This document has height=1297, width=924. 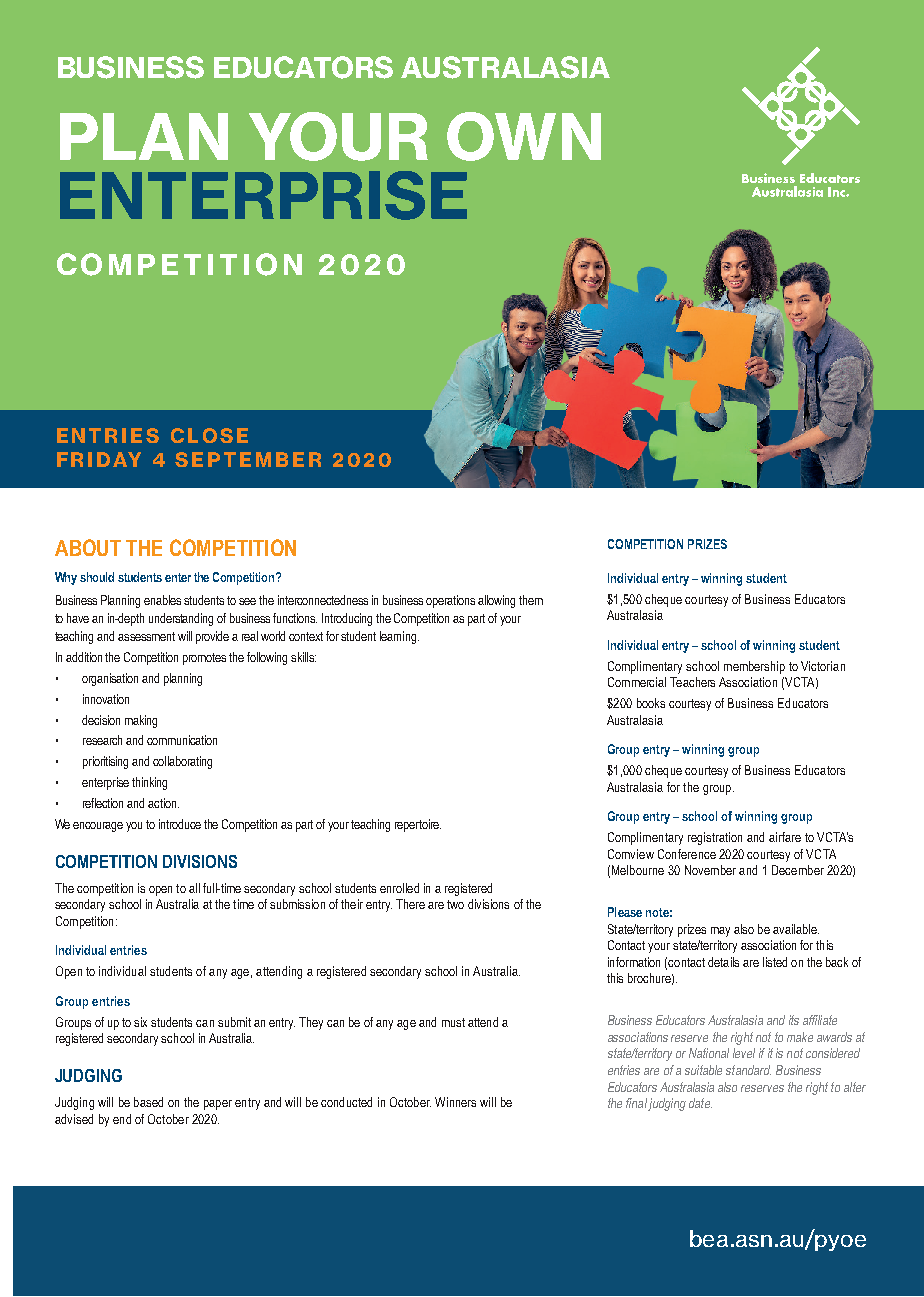 I want to click on two, so click(x=455, y=904).
